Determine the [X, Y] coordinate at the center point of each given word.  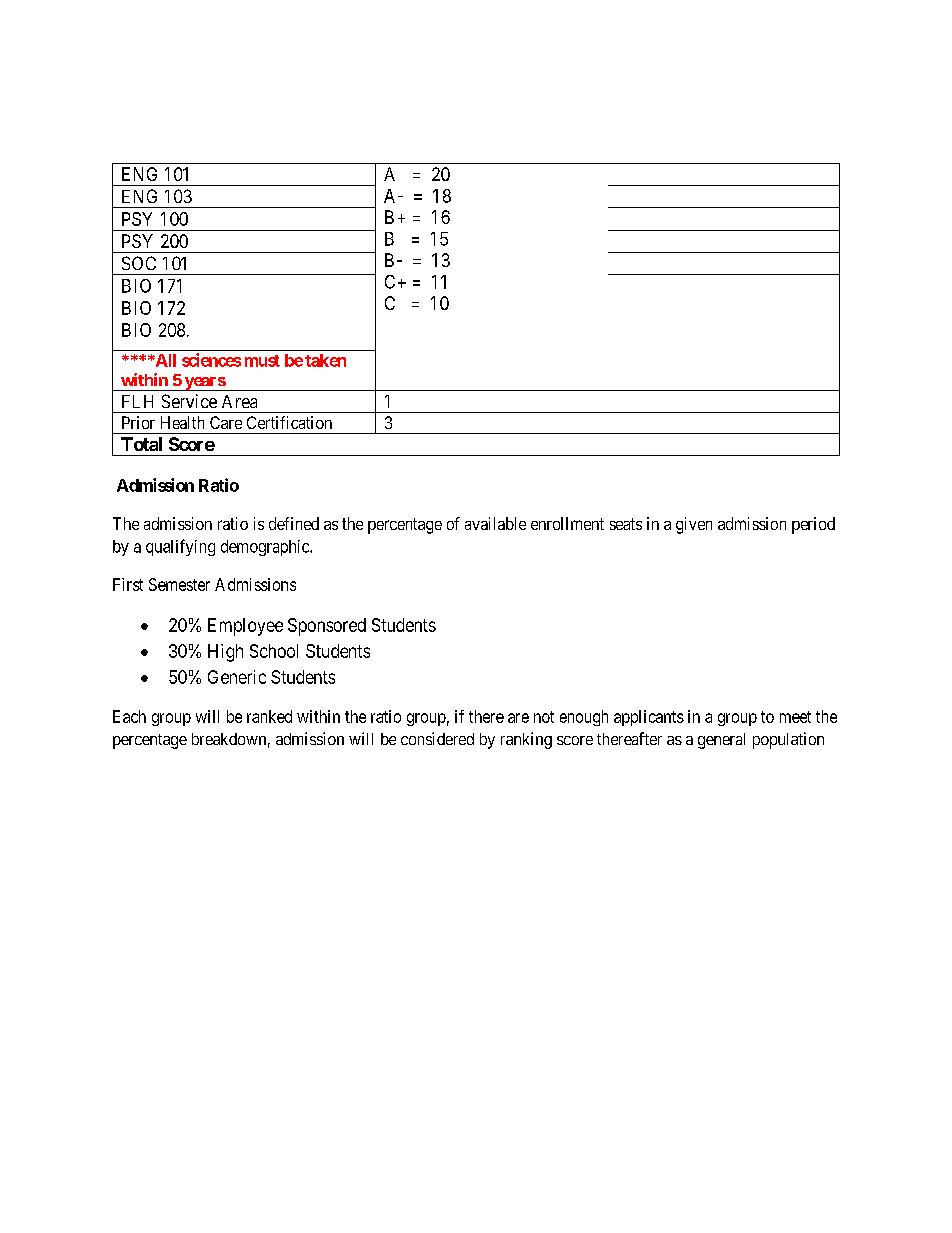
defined [294, 523]
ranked [269, 716]
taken [325, 360]
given [694, 525]
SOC [139, 263]
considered [437, 738]
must [262, 361]
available [495, 523]
